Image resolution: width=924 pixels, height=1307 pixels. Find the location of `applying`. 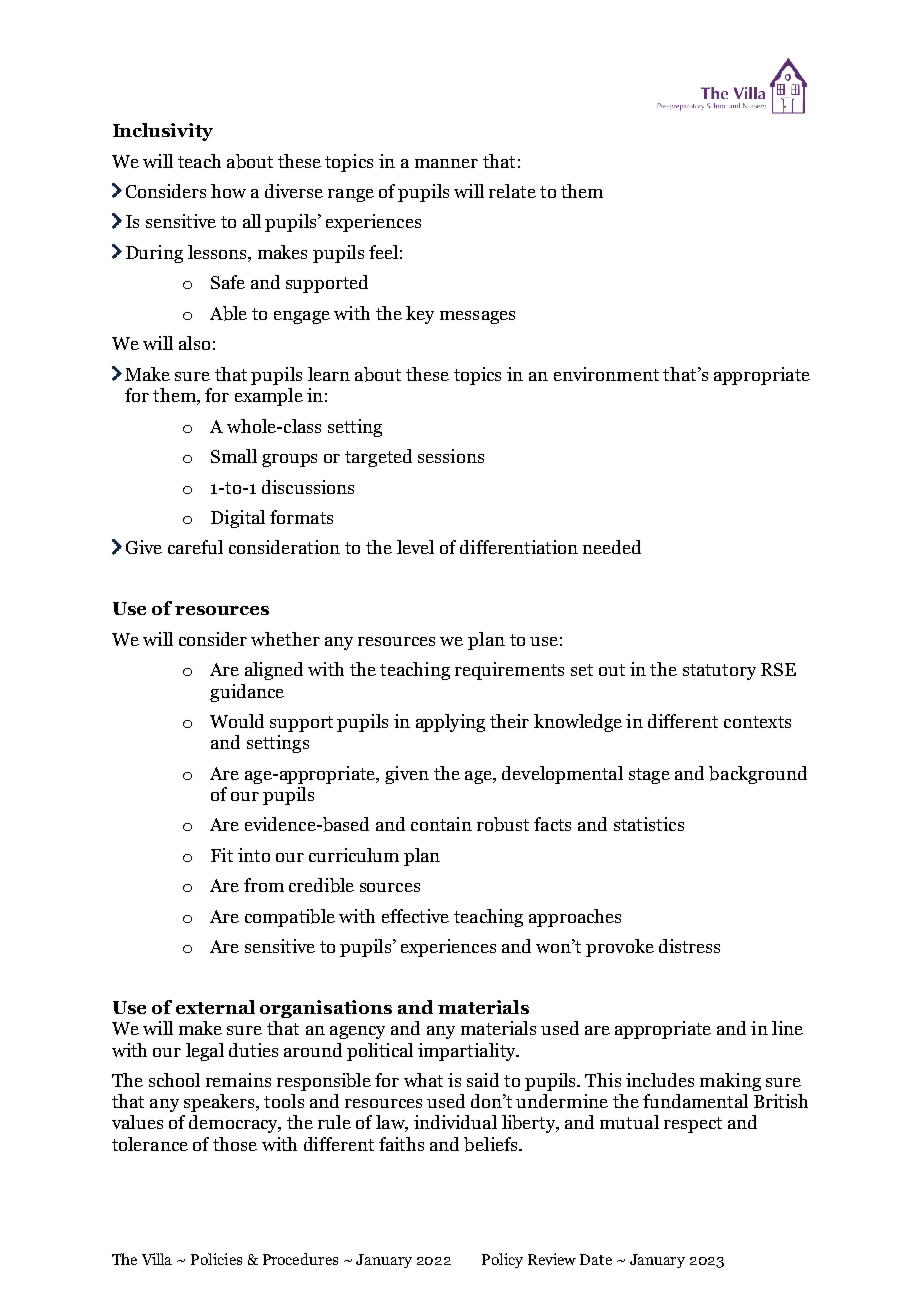

applying is located at coordinates (450, 723).
